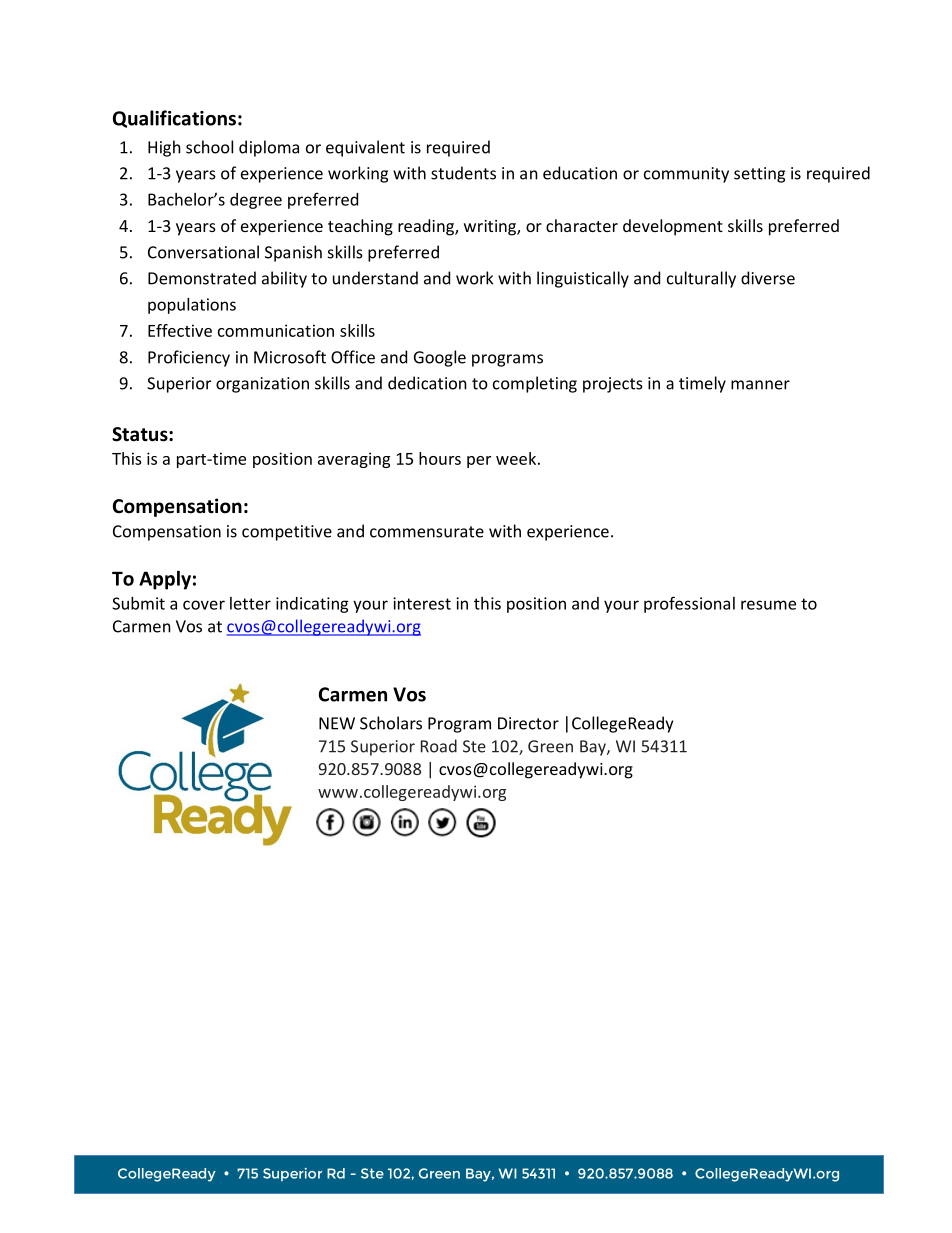  I want to click on professional, so click(689, 604).
